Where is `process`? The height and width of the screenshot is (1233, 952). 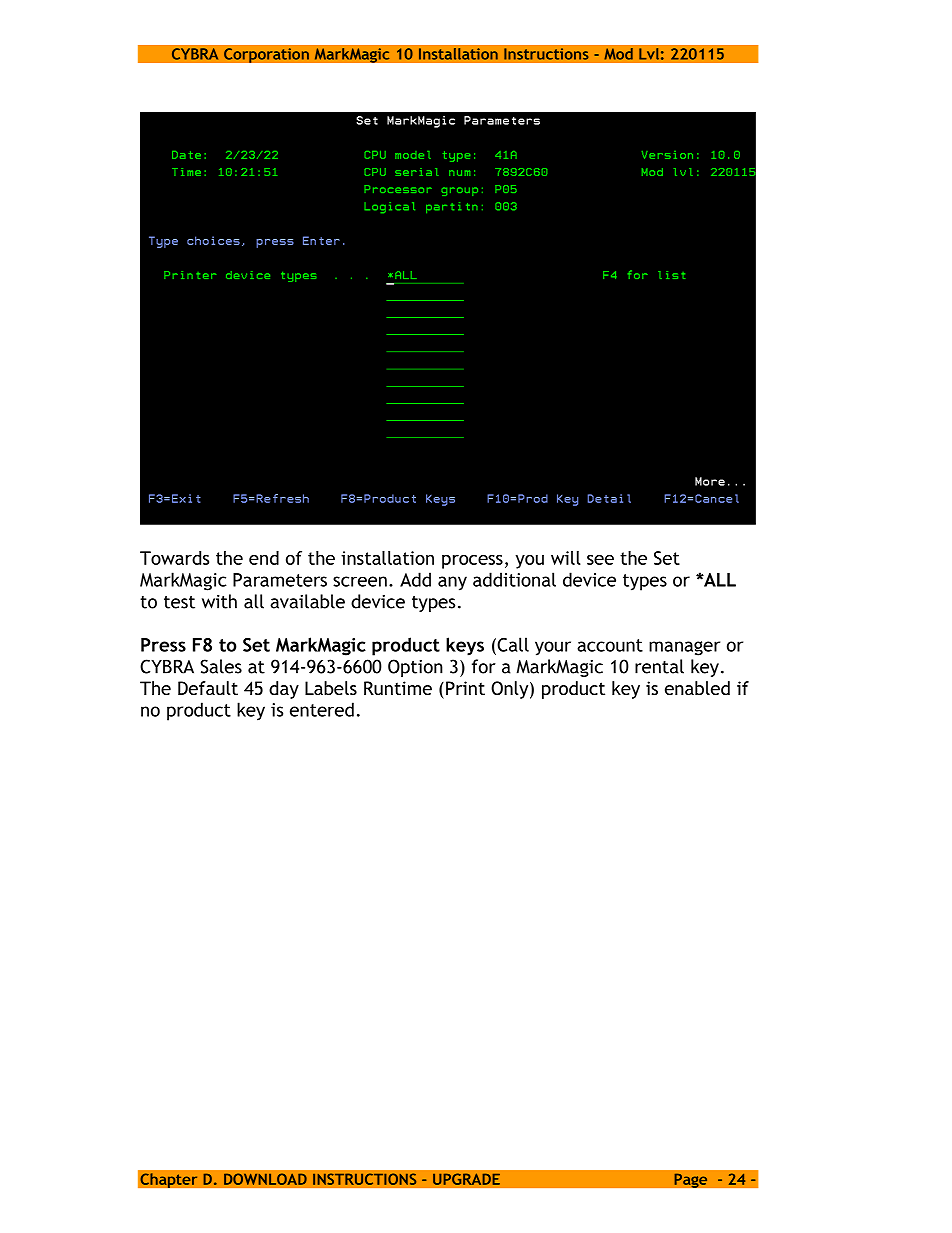 process is located at coordinates (472, 562).
